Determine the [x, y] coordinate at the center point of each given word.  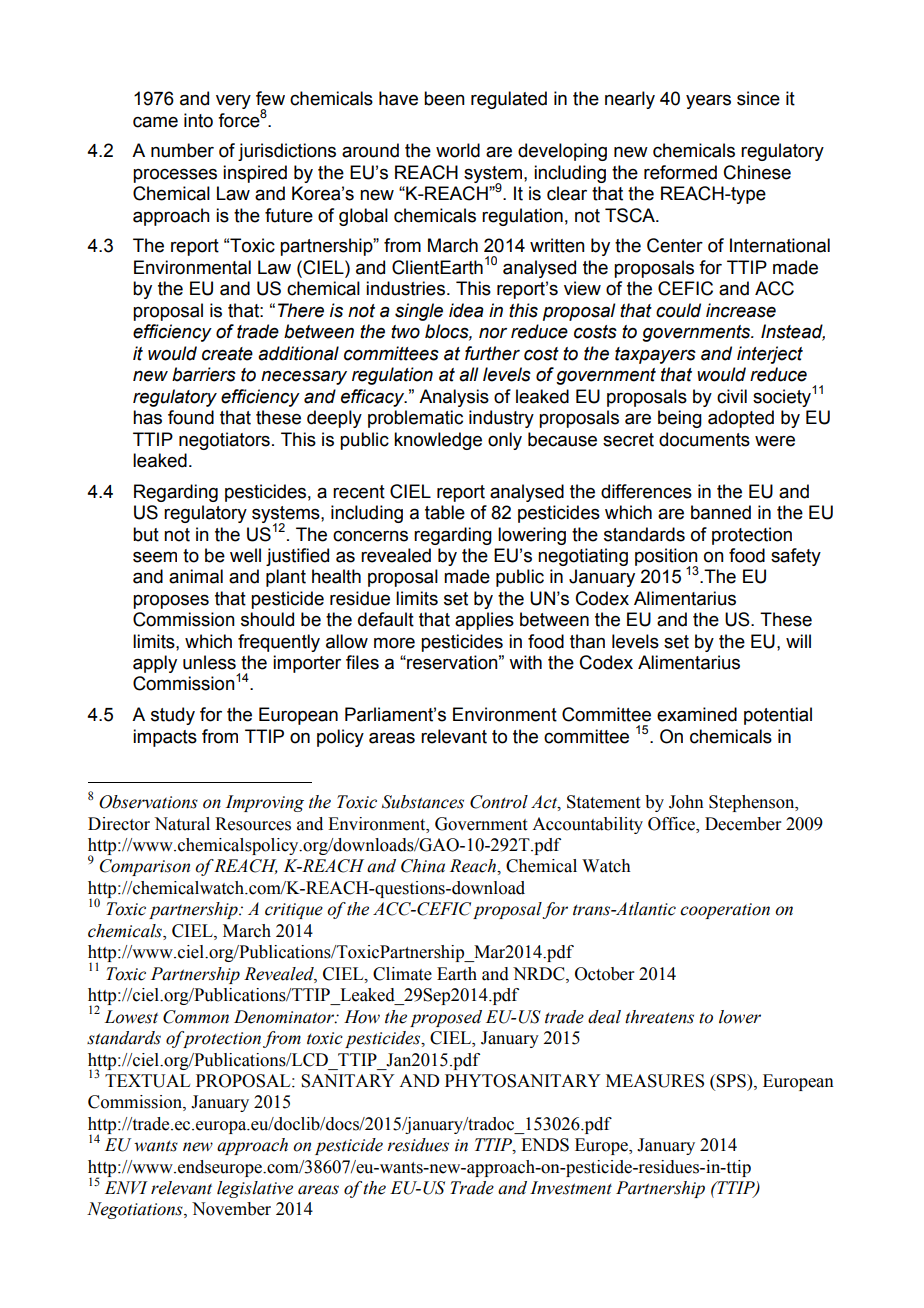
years [708, 102]
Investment [571, 1188]
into [198, 120]
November [231, 1209]
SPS [732, 1081]
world [458, 150]
